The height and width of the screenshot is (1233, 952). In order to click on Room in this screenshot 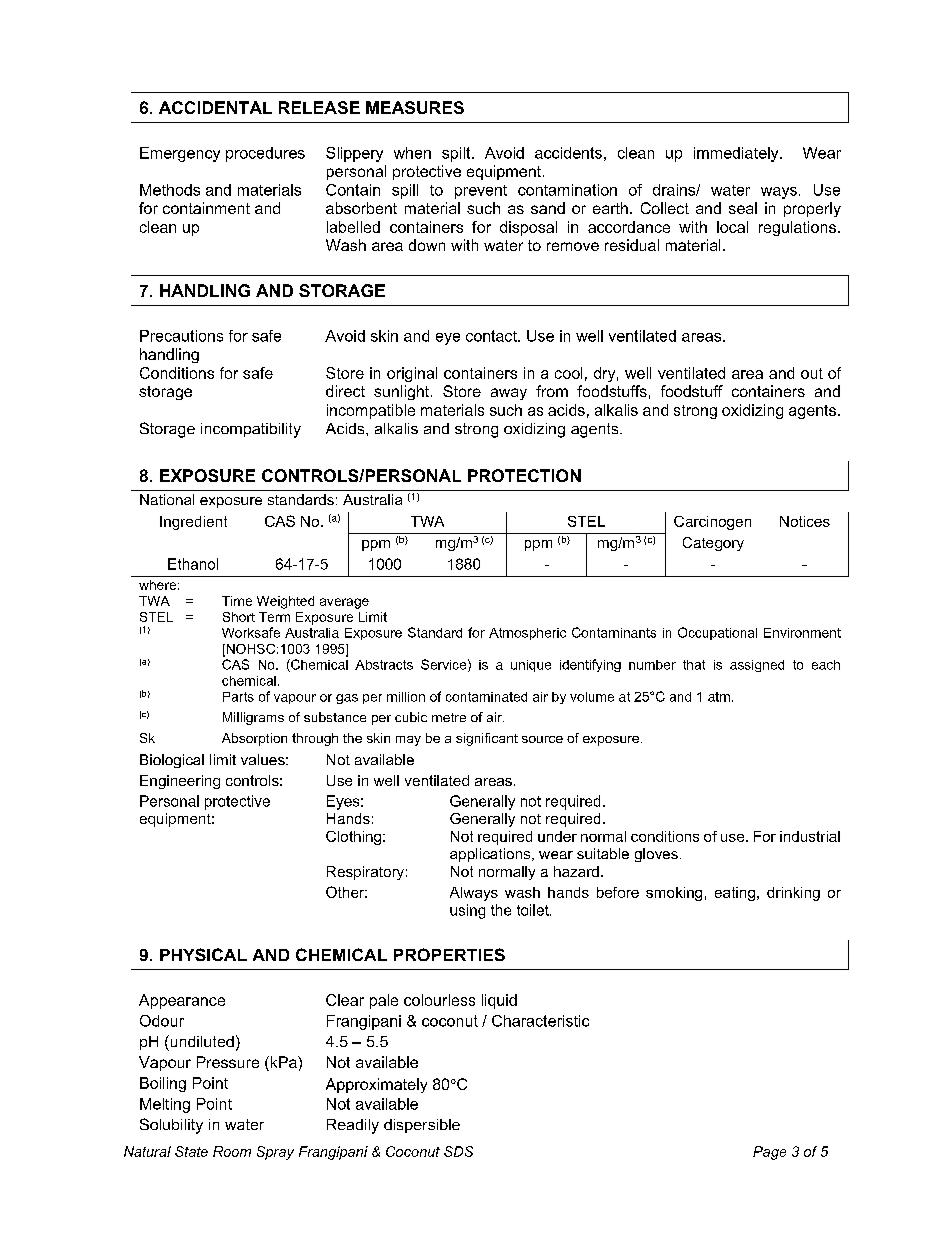, I will do `click(232, 1151)`.
